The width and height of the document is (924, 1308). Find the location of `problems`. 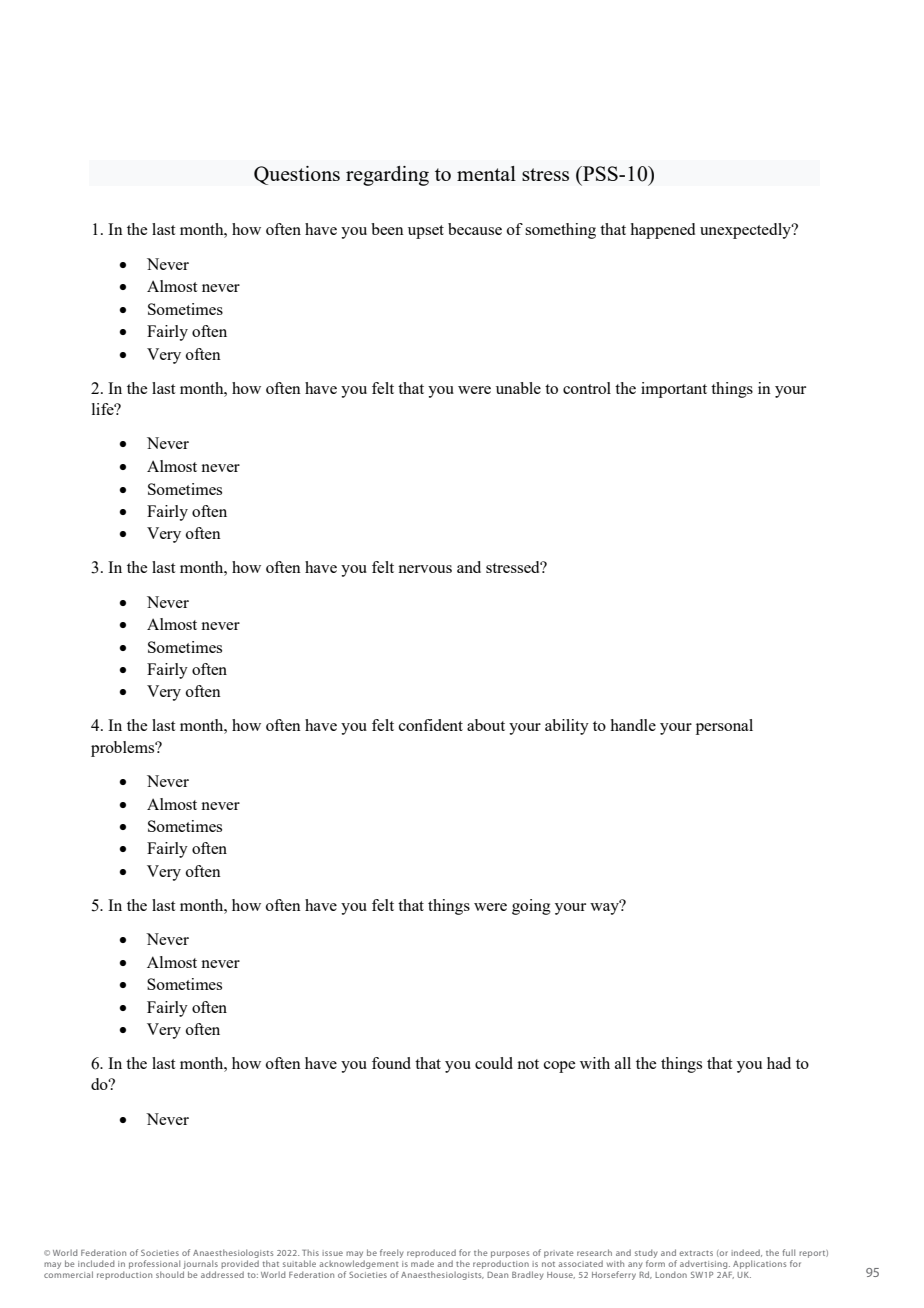

problems is located at coordinates (124, 749).
